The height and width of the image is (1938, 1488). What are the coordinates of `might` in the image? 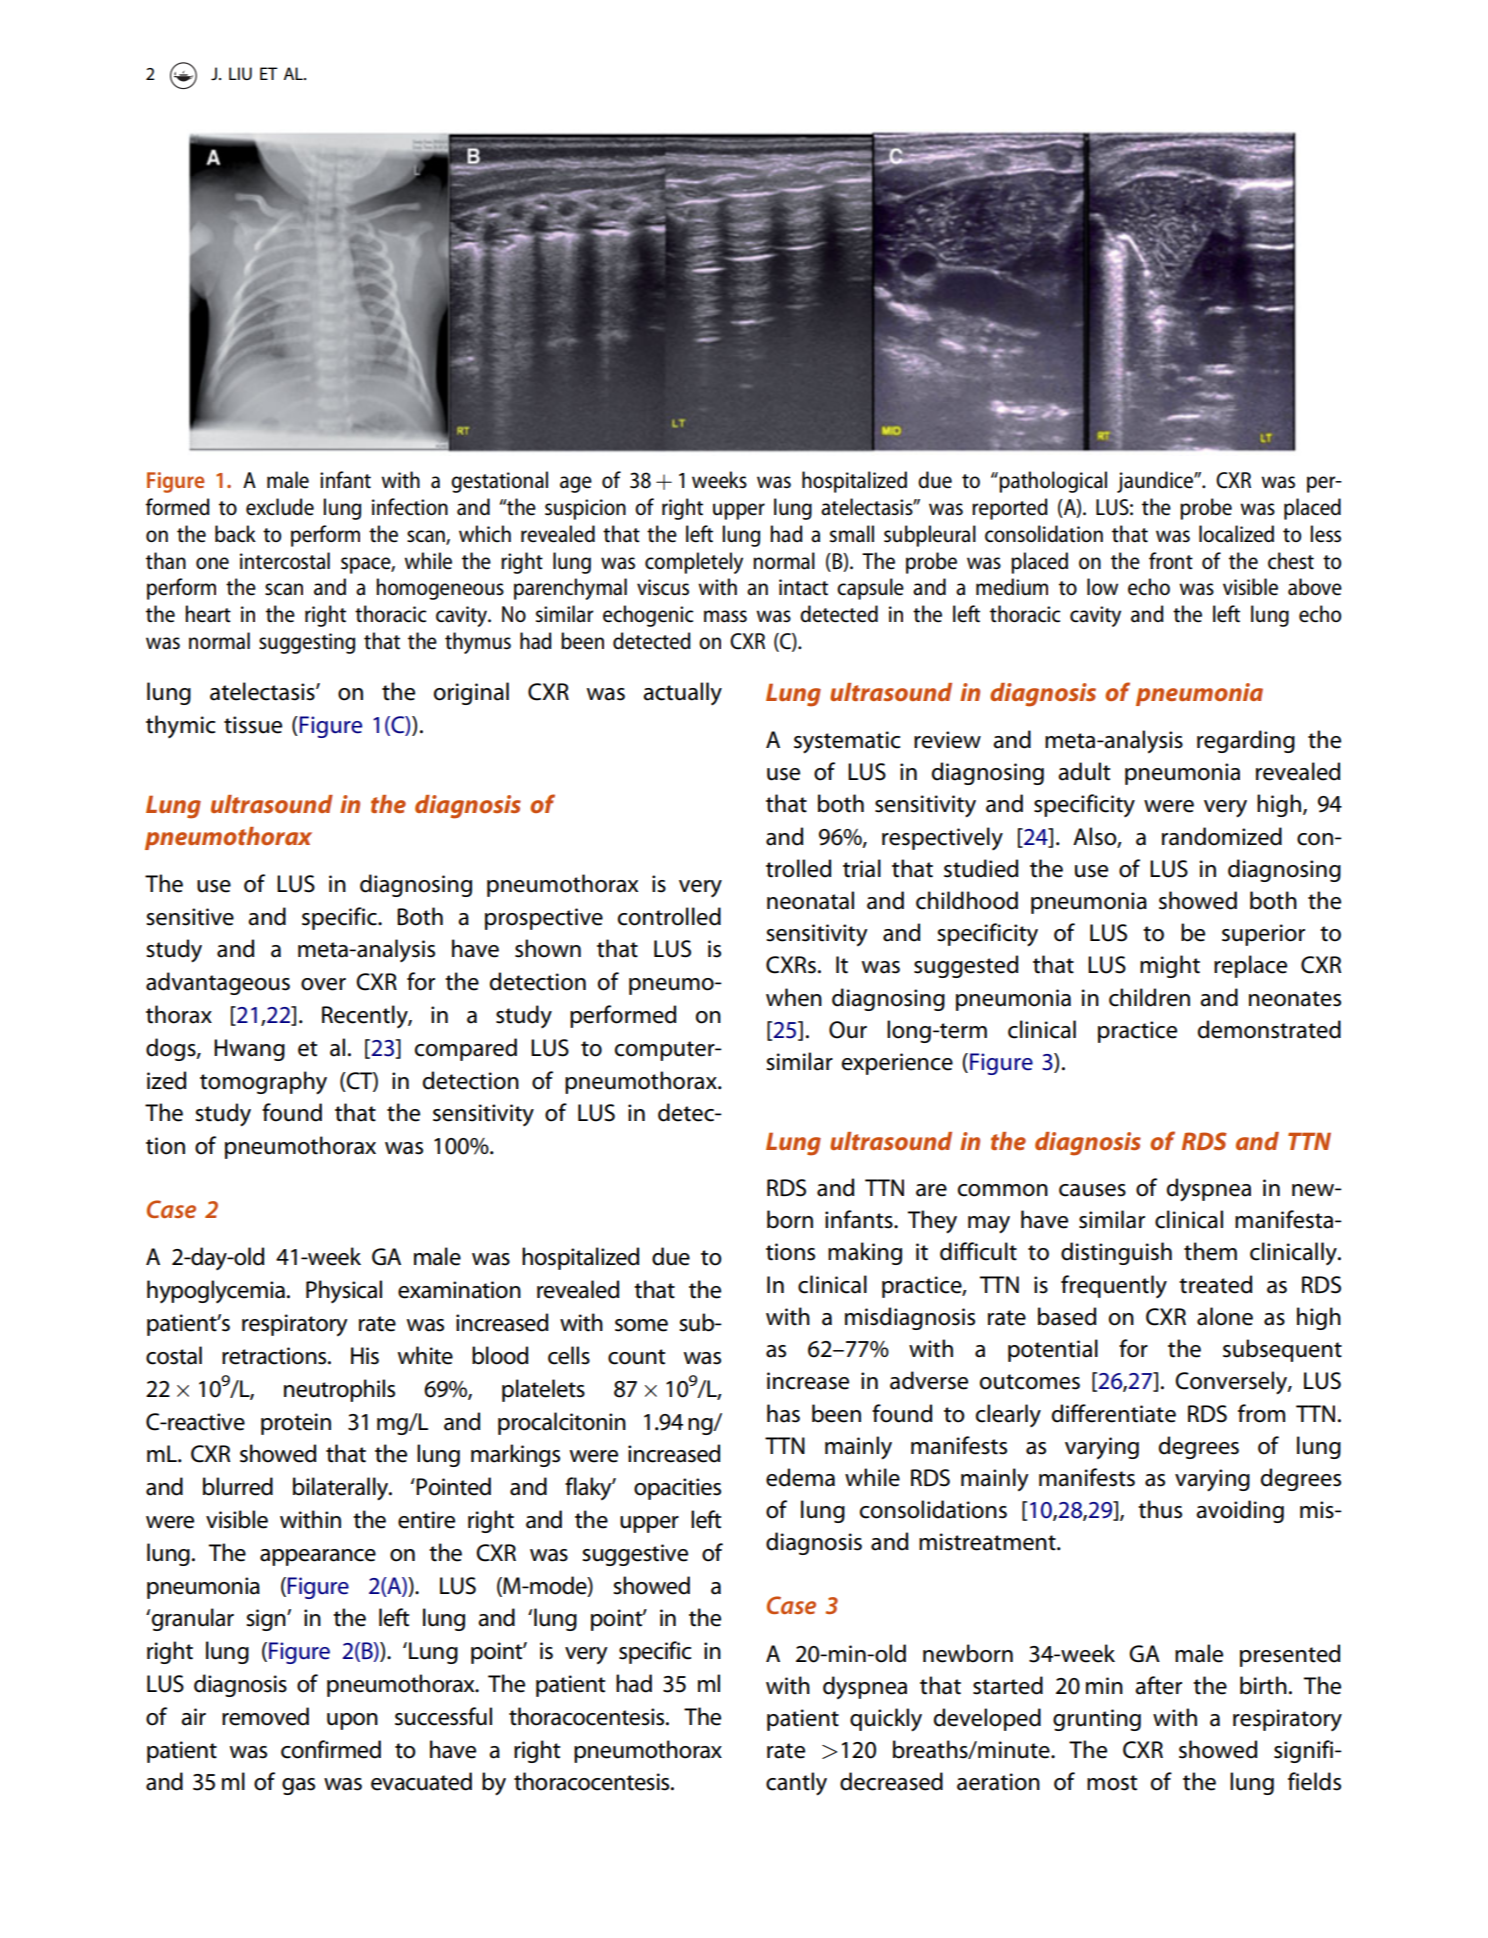 It's located at (1170, 966).
